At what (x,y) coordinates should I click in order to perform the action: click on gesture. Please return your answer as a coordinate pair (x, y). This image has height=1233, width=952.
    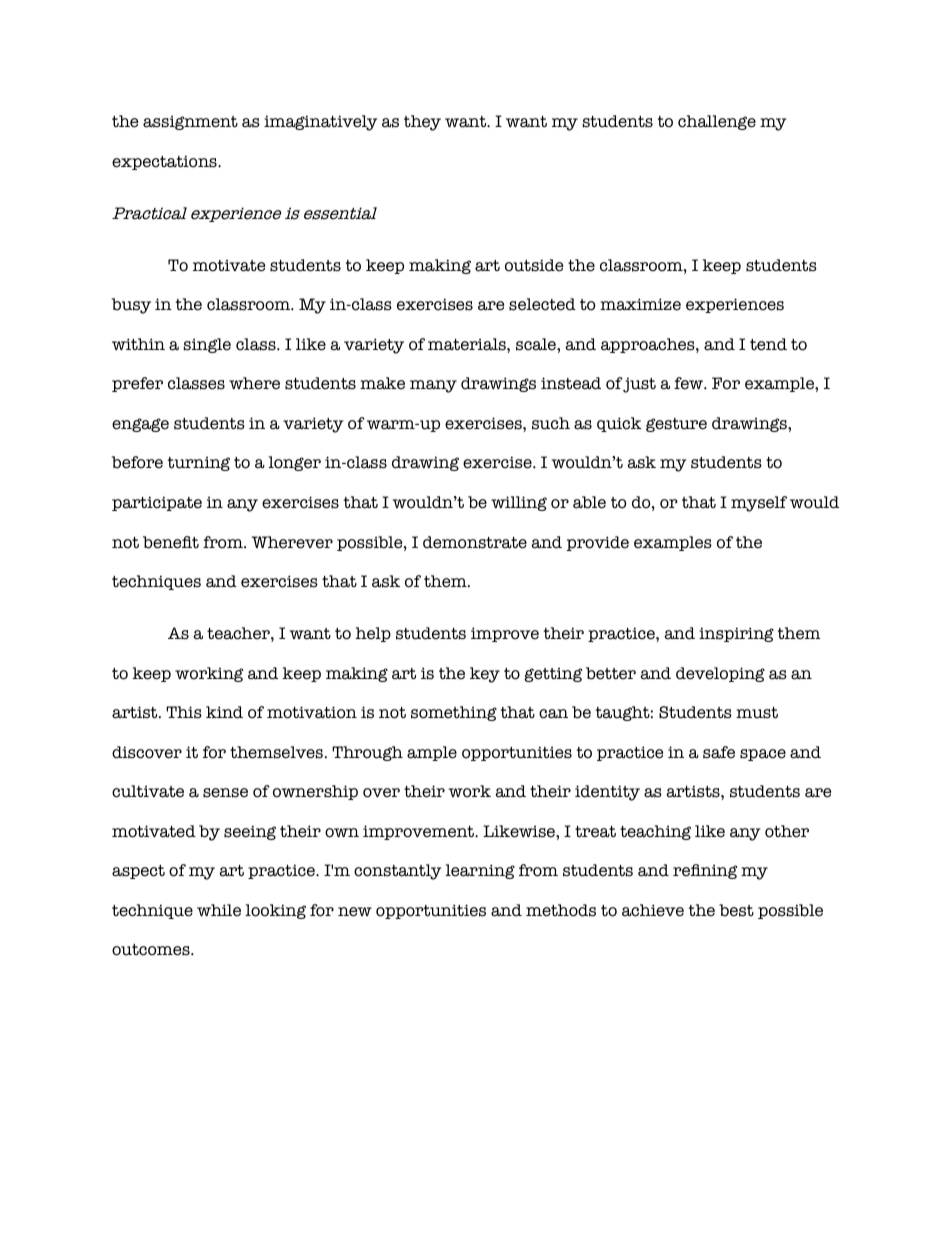
    Looking at the image, I should click on (676, 425).
